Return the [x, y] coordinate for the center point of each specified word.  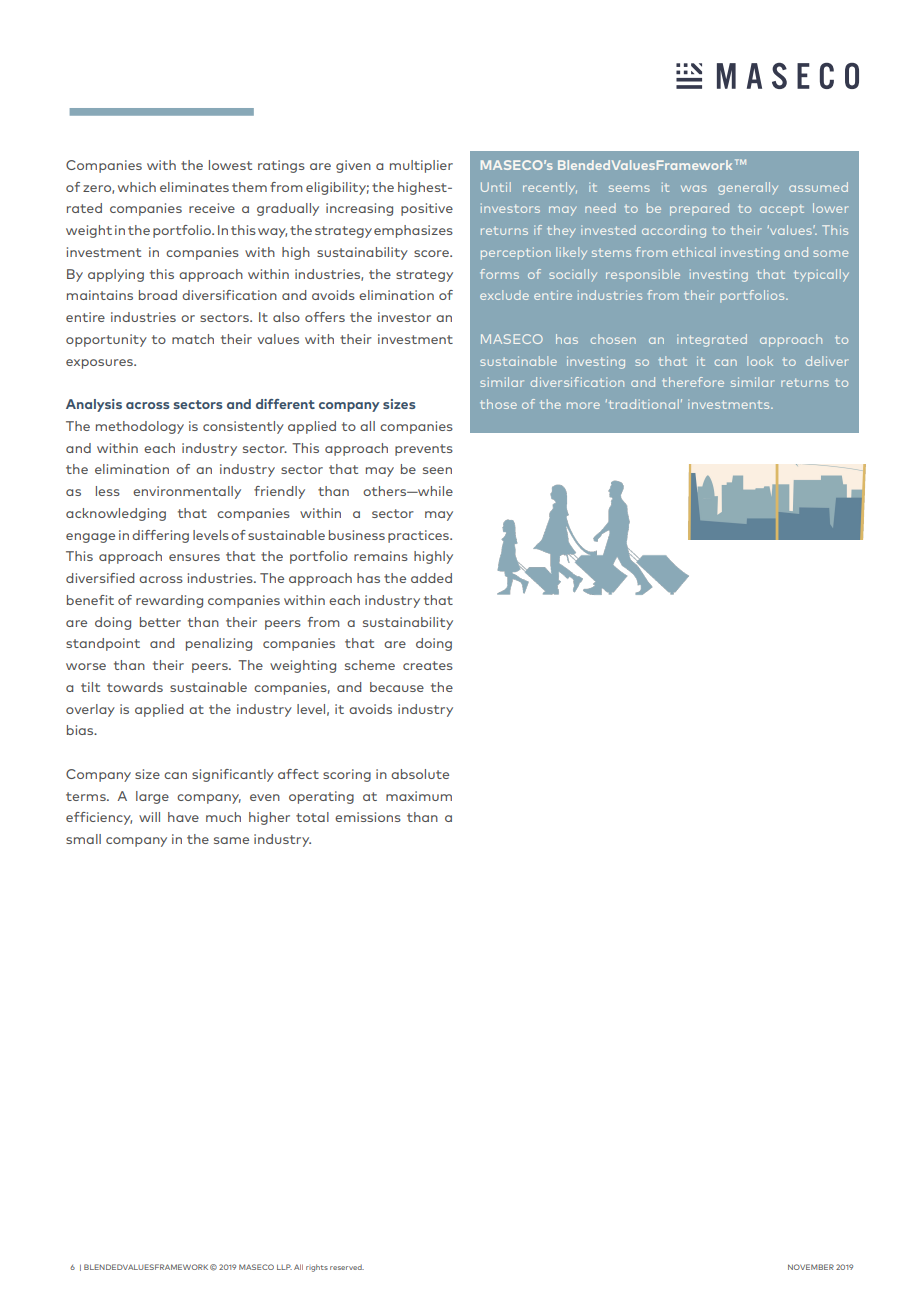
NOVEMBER [811, 1267]
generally [748, 188]
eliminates [194, 187]
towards [135, 687]
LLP [284, 1267]
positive [427, 209]
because [397, 687]
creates [428, 665]
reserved [347, 1267]
